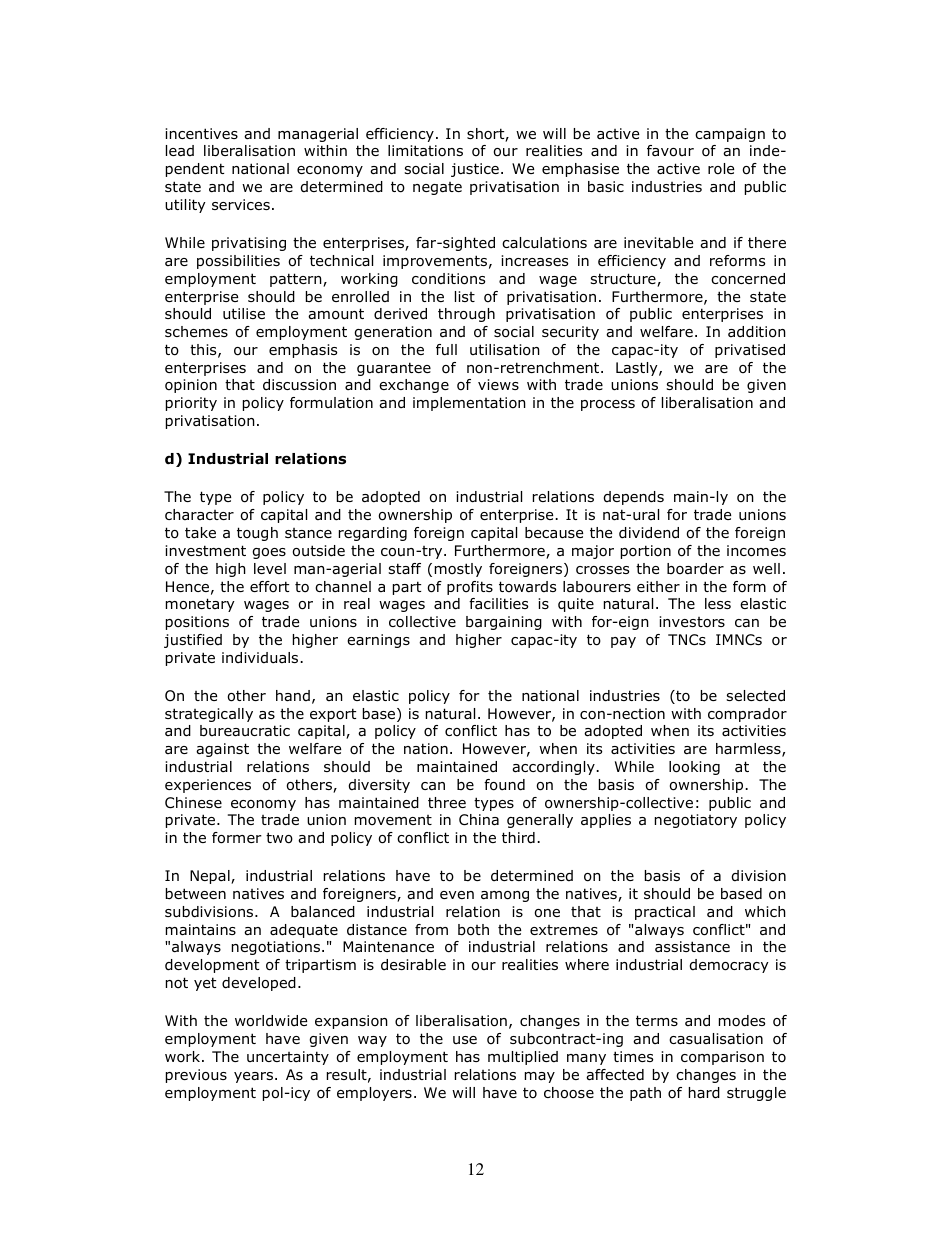  What do you see at coordinates (504, 785) in the screenshot?
I see `found` at bounding box center [504, 785].
